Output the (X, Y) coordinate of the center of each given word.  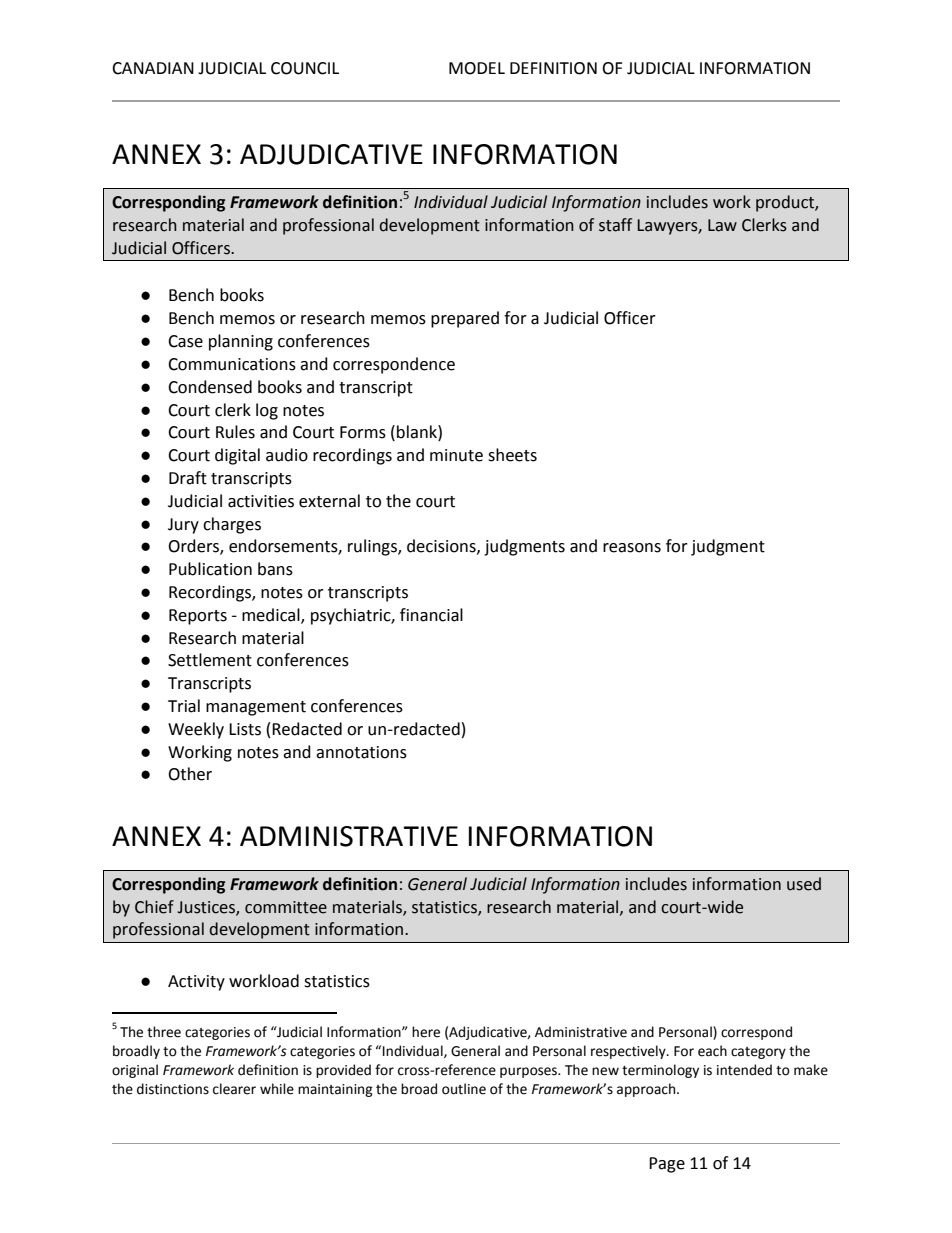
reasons (632, 548)
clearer (234, 1089)
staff (615, 225)
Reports (198, 617)
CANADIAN (153, 68)
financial (431, 615)
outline (464, 1089)
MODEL (477, 68)
